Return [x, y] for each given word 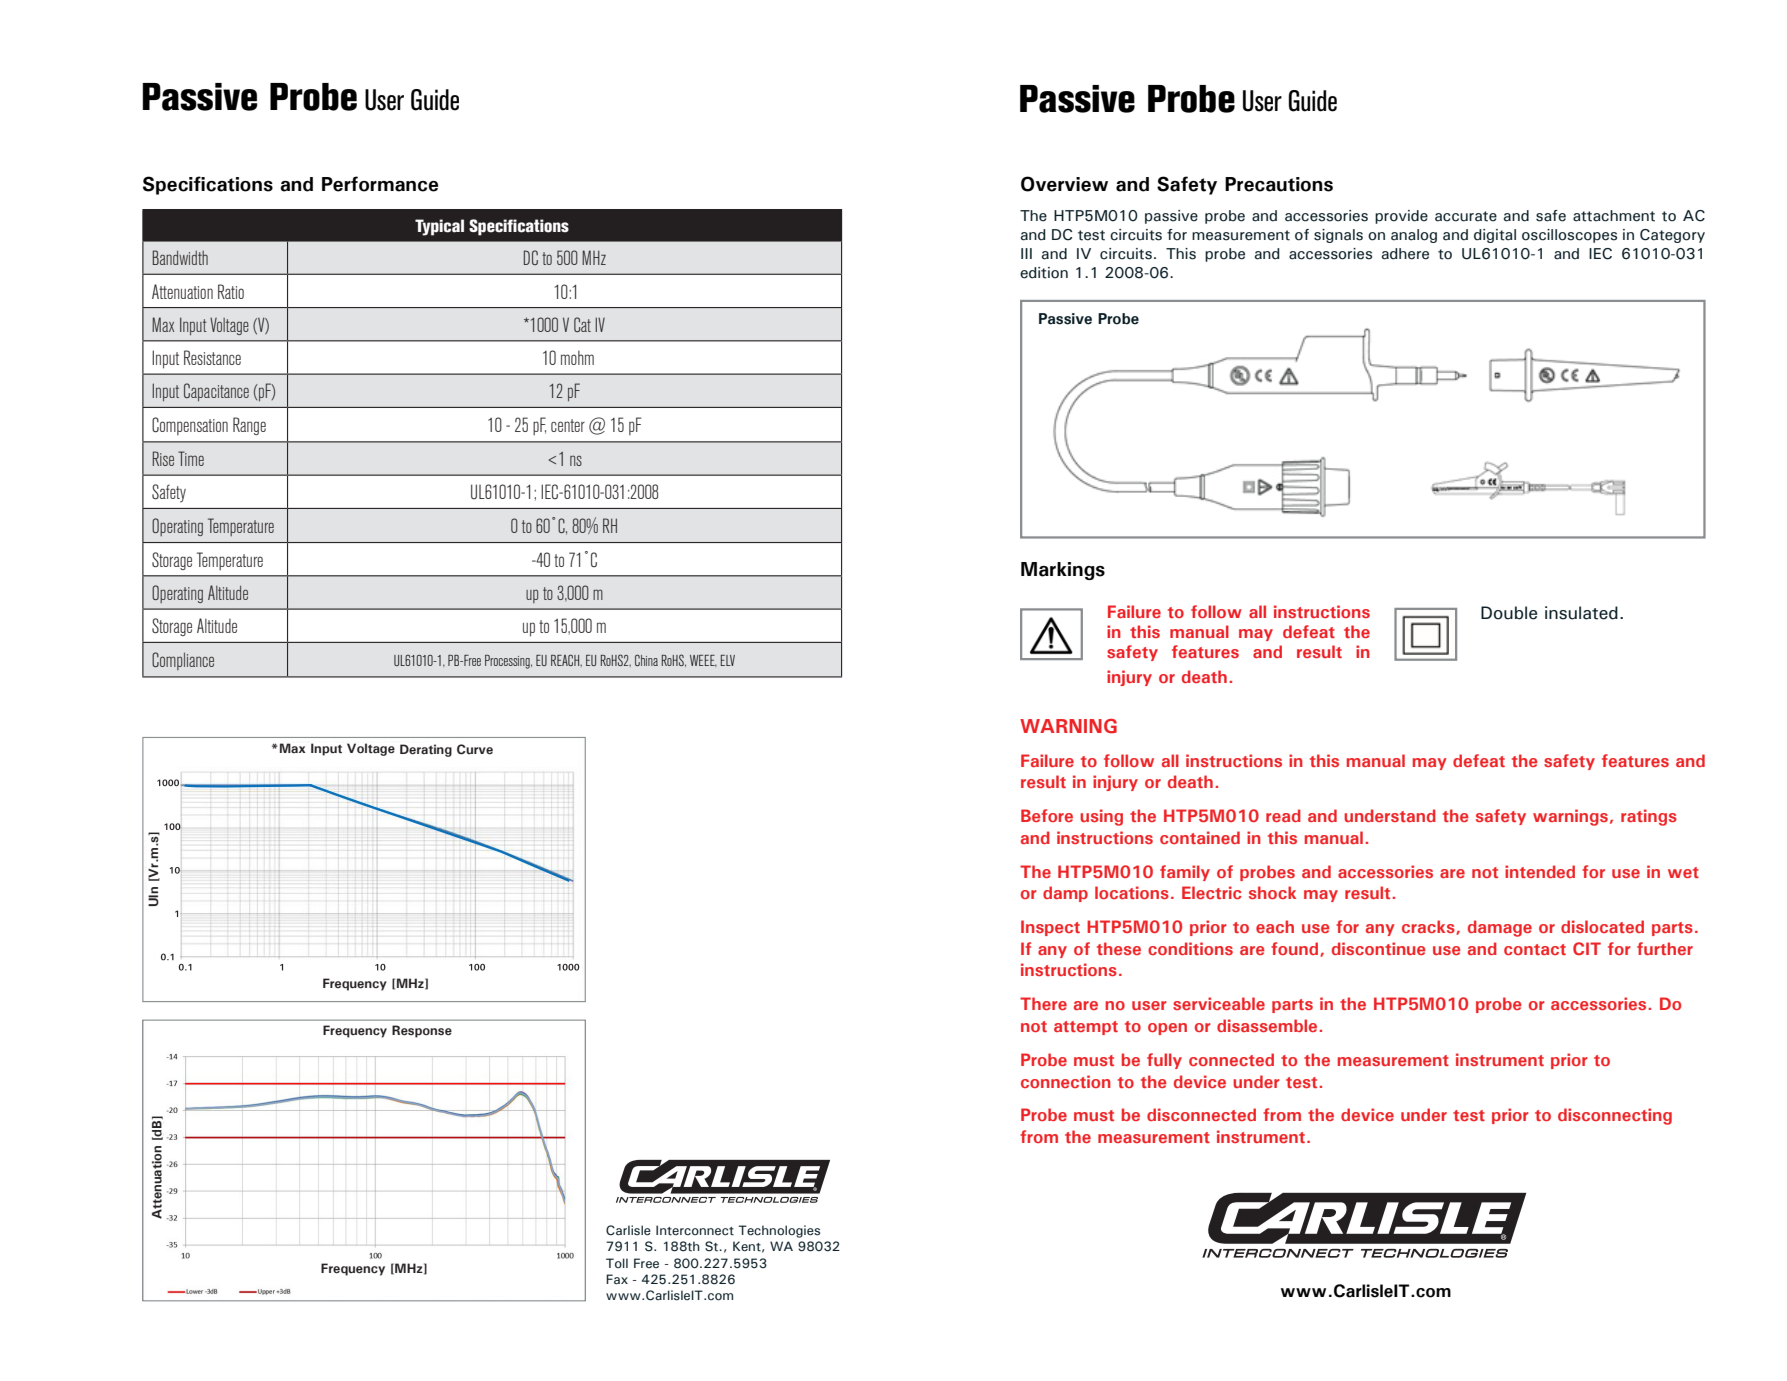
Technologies [779, 1231]
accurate [1466, 216]
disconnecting [1615, 1116]
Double [1509, 613]
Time [191, 458]
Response [422, 1031]
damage [1500, 928]
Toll [617, 1263]
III [1026, 253]
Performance [380, 184]
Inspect [1050, 928]
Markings [1063, 571]
